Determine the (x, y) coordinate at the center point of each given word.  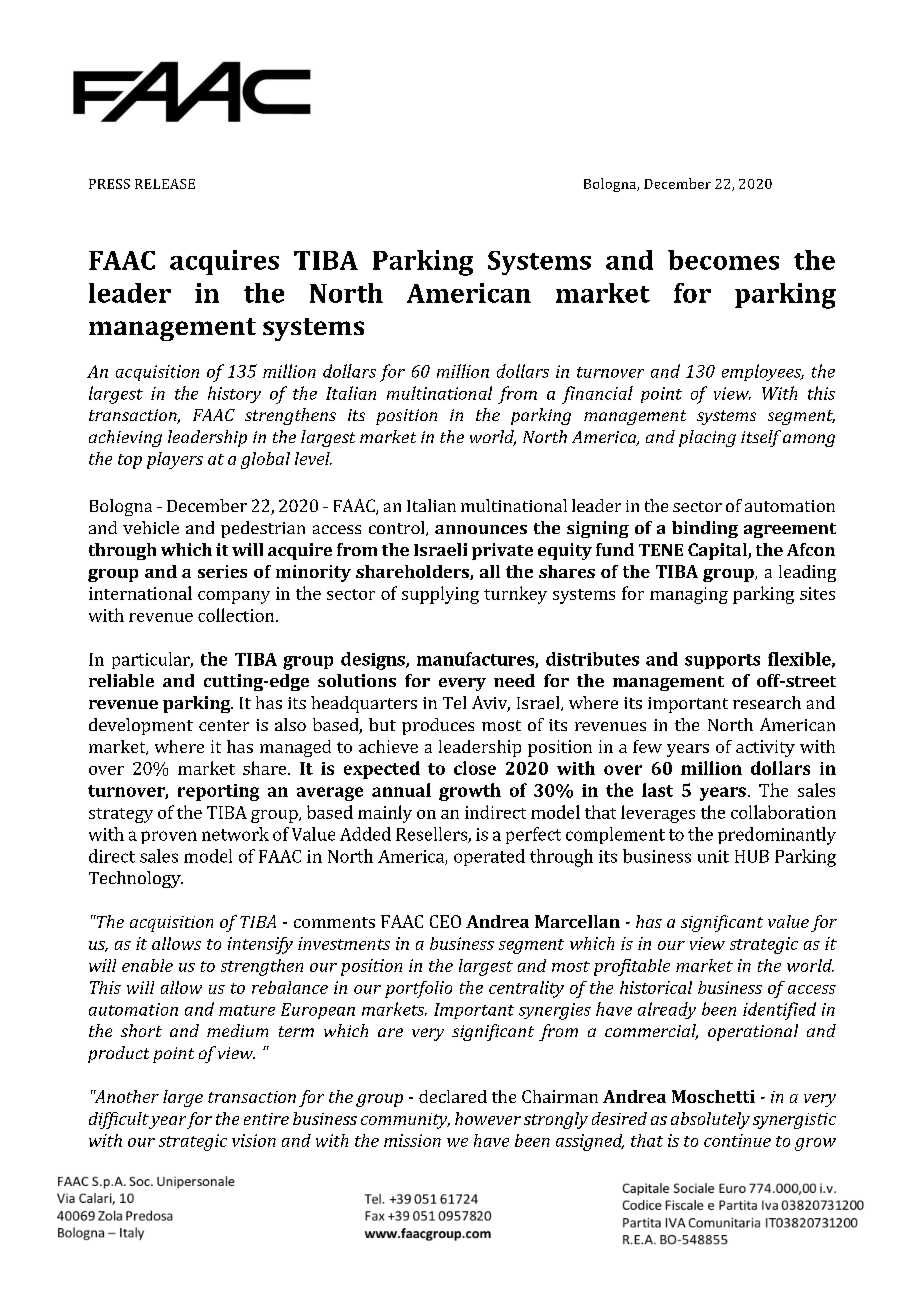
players (175, 460)
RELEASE (165, 184)
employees (763, 372)
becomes (723, 260)
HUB (752, 856)
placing (707, 438)
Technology (136, 879)
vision (254, 1140)
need (514, 680)
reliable (121, 680)
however (488, 1118)
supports (722, 661)
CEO (445, 921)
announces (481, 529)
